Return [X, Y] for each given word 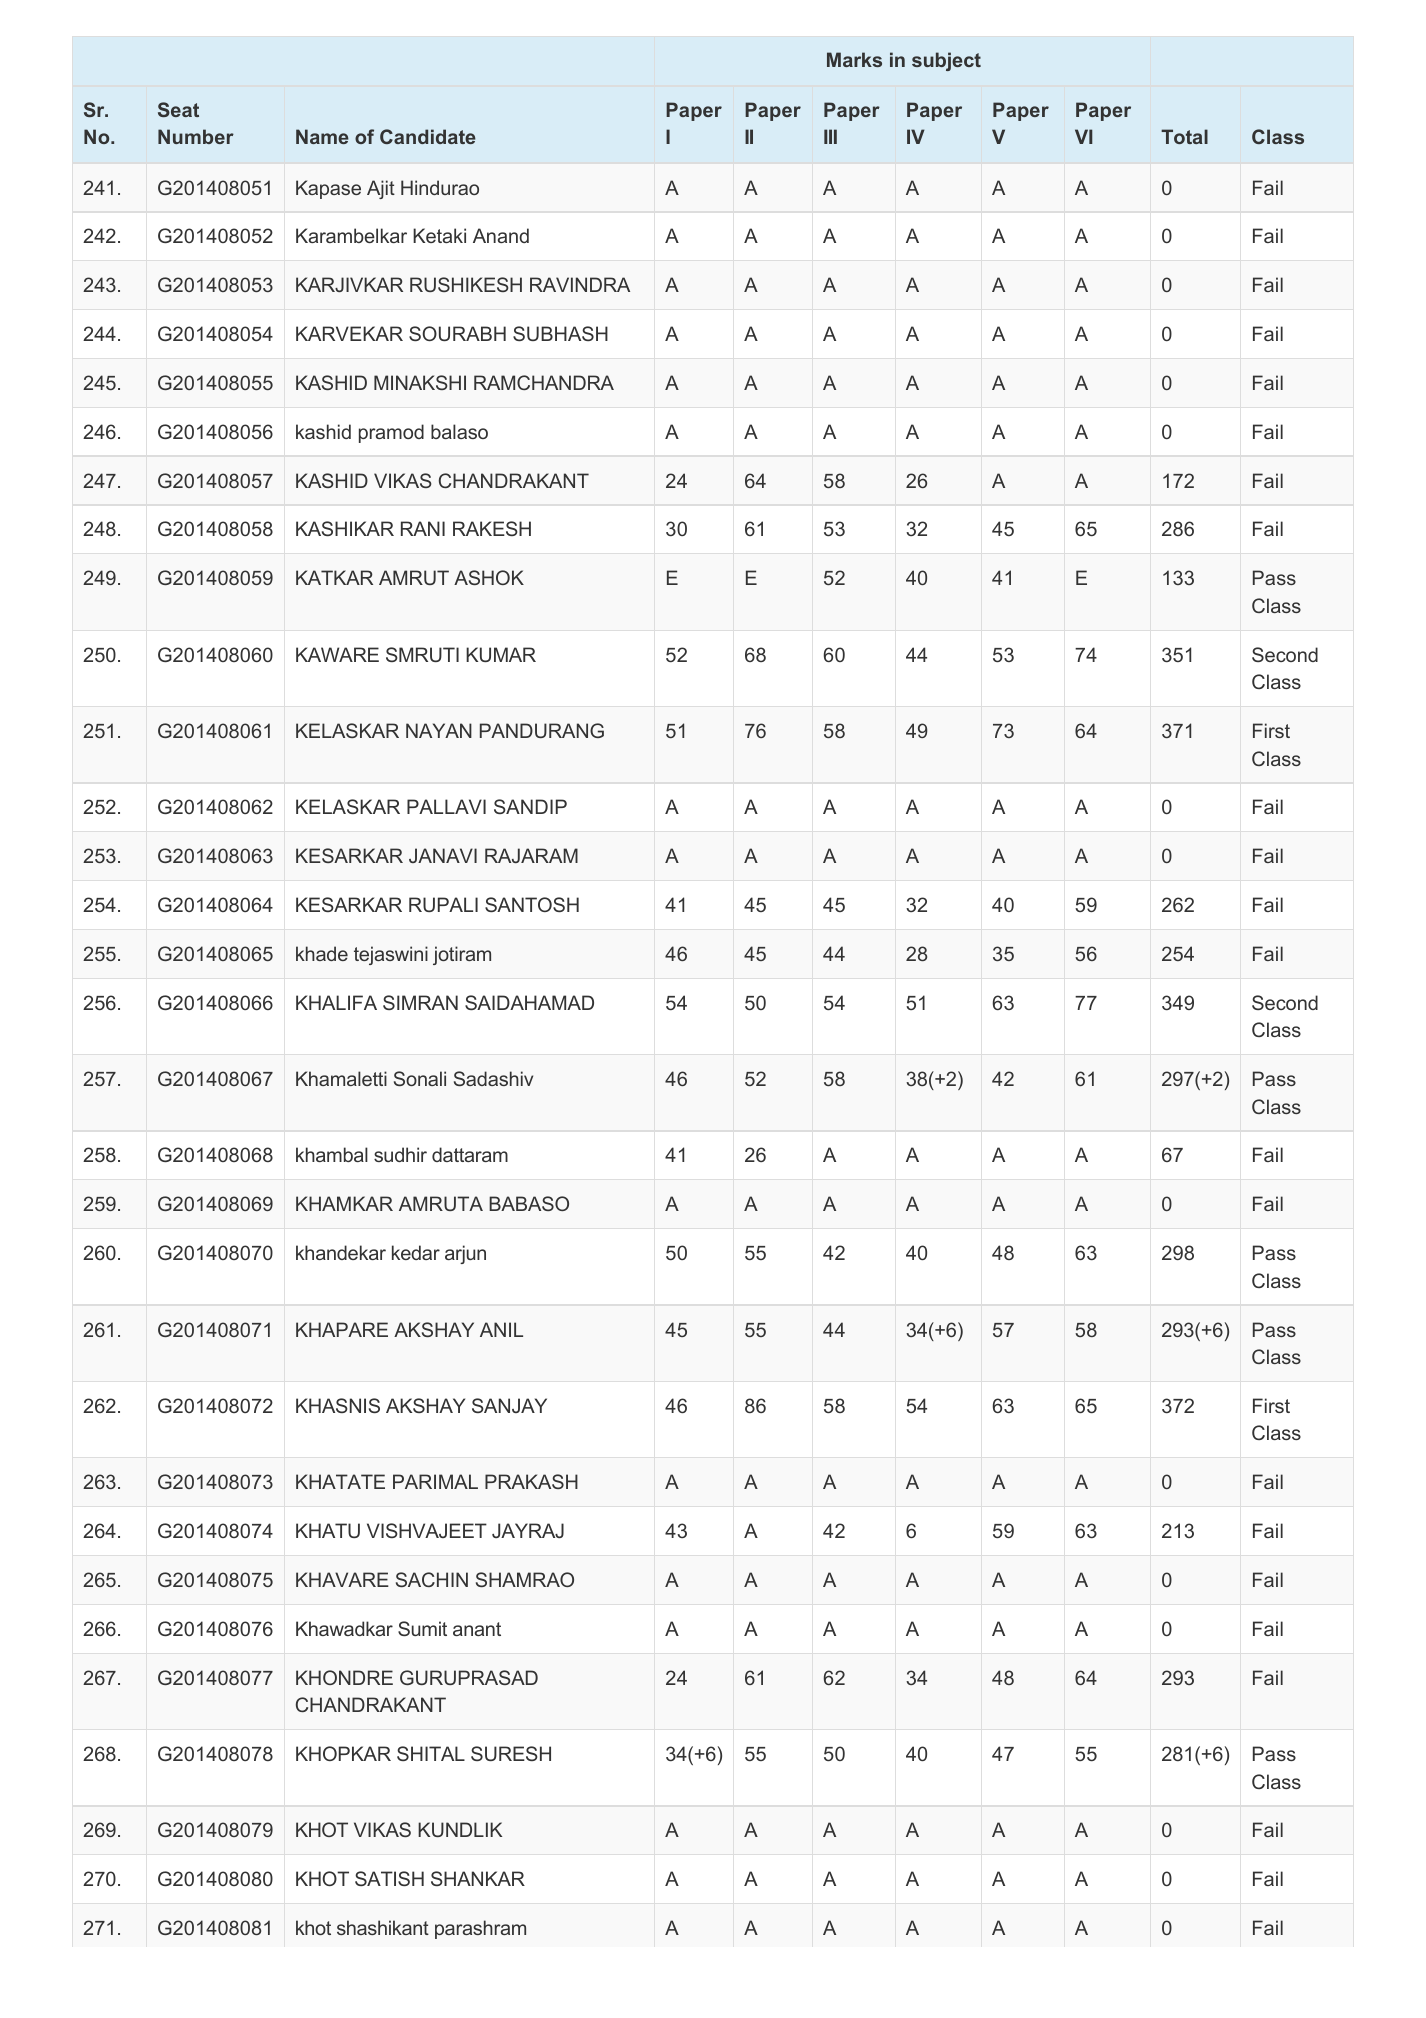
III [830, 136]
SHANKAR [478, 1878]
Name [322, 136]
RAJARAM [531, 855]
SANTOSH [532, 904]
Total [1184, 136]
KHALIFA [336, 1002]
